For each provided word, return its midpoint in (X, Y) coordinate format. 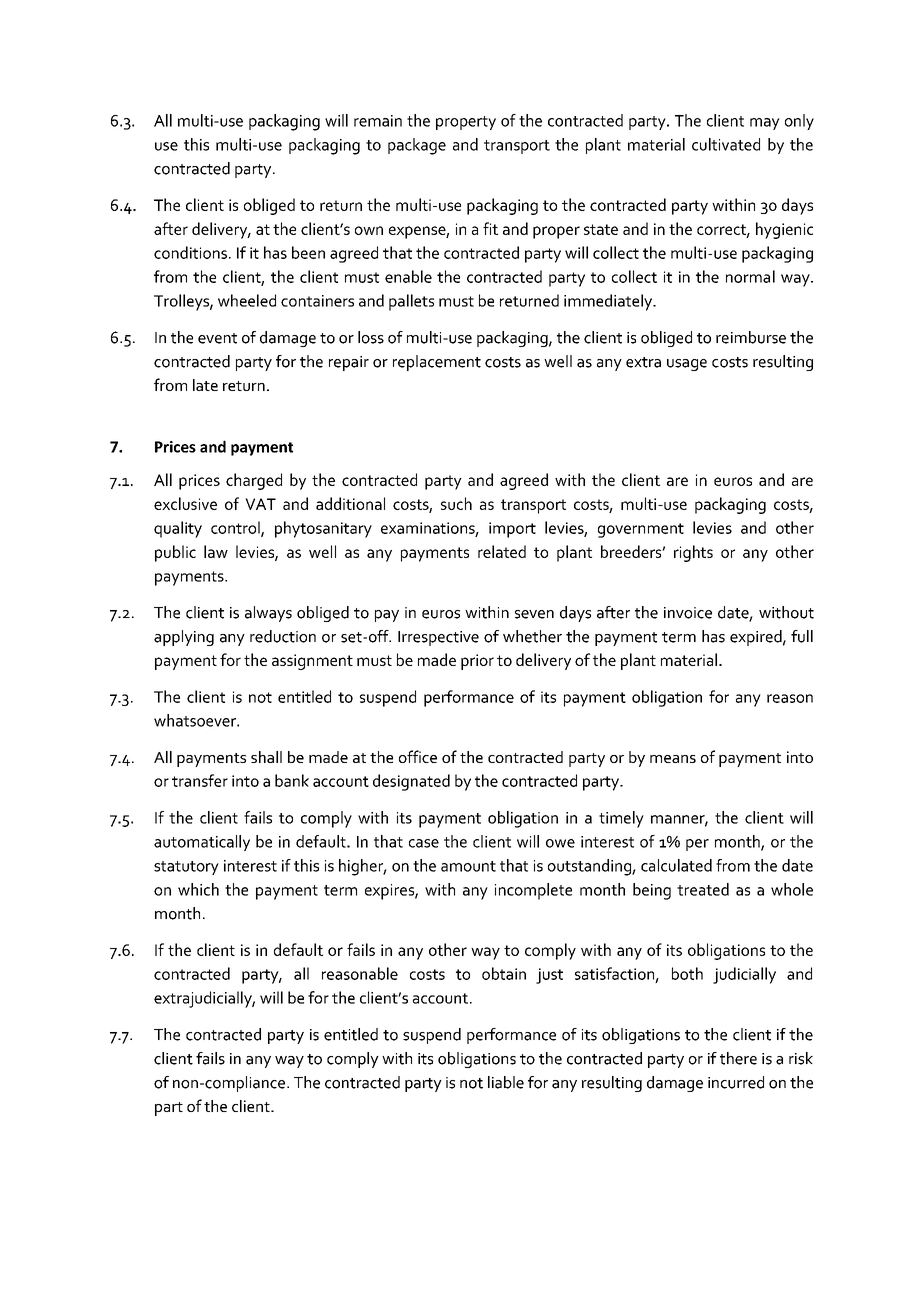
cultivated (726, 144)
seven (534, 614)
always (268, 614)
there (738, 1058)
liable (506, 1082)
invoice (688, 613)
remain (378, 121)
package (417, 146)
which (198, 889)
